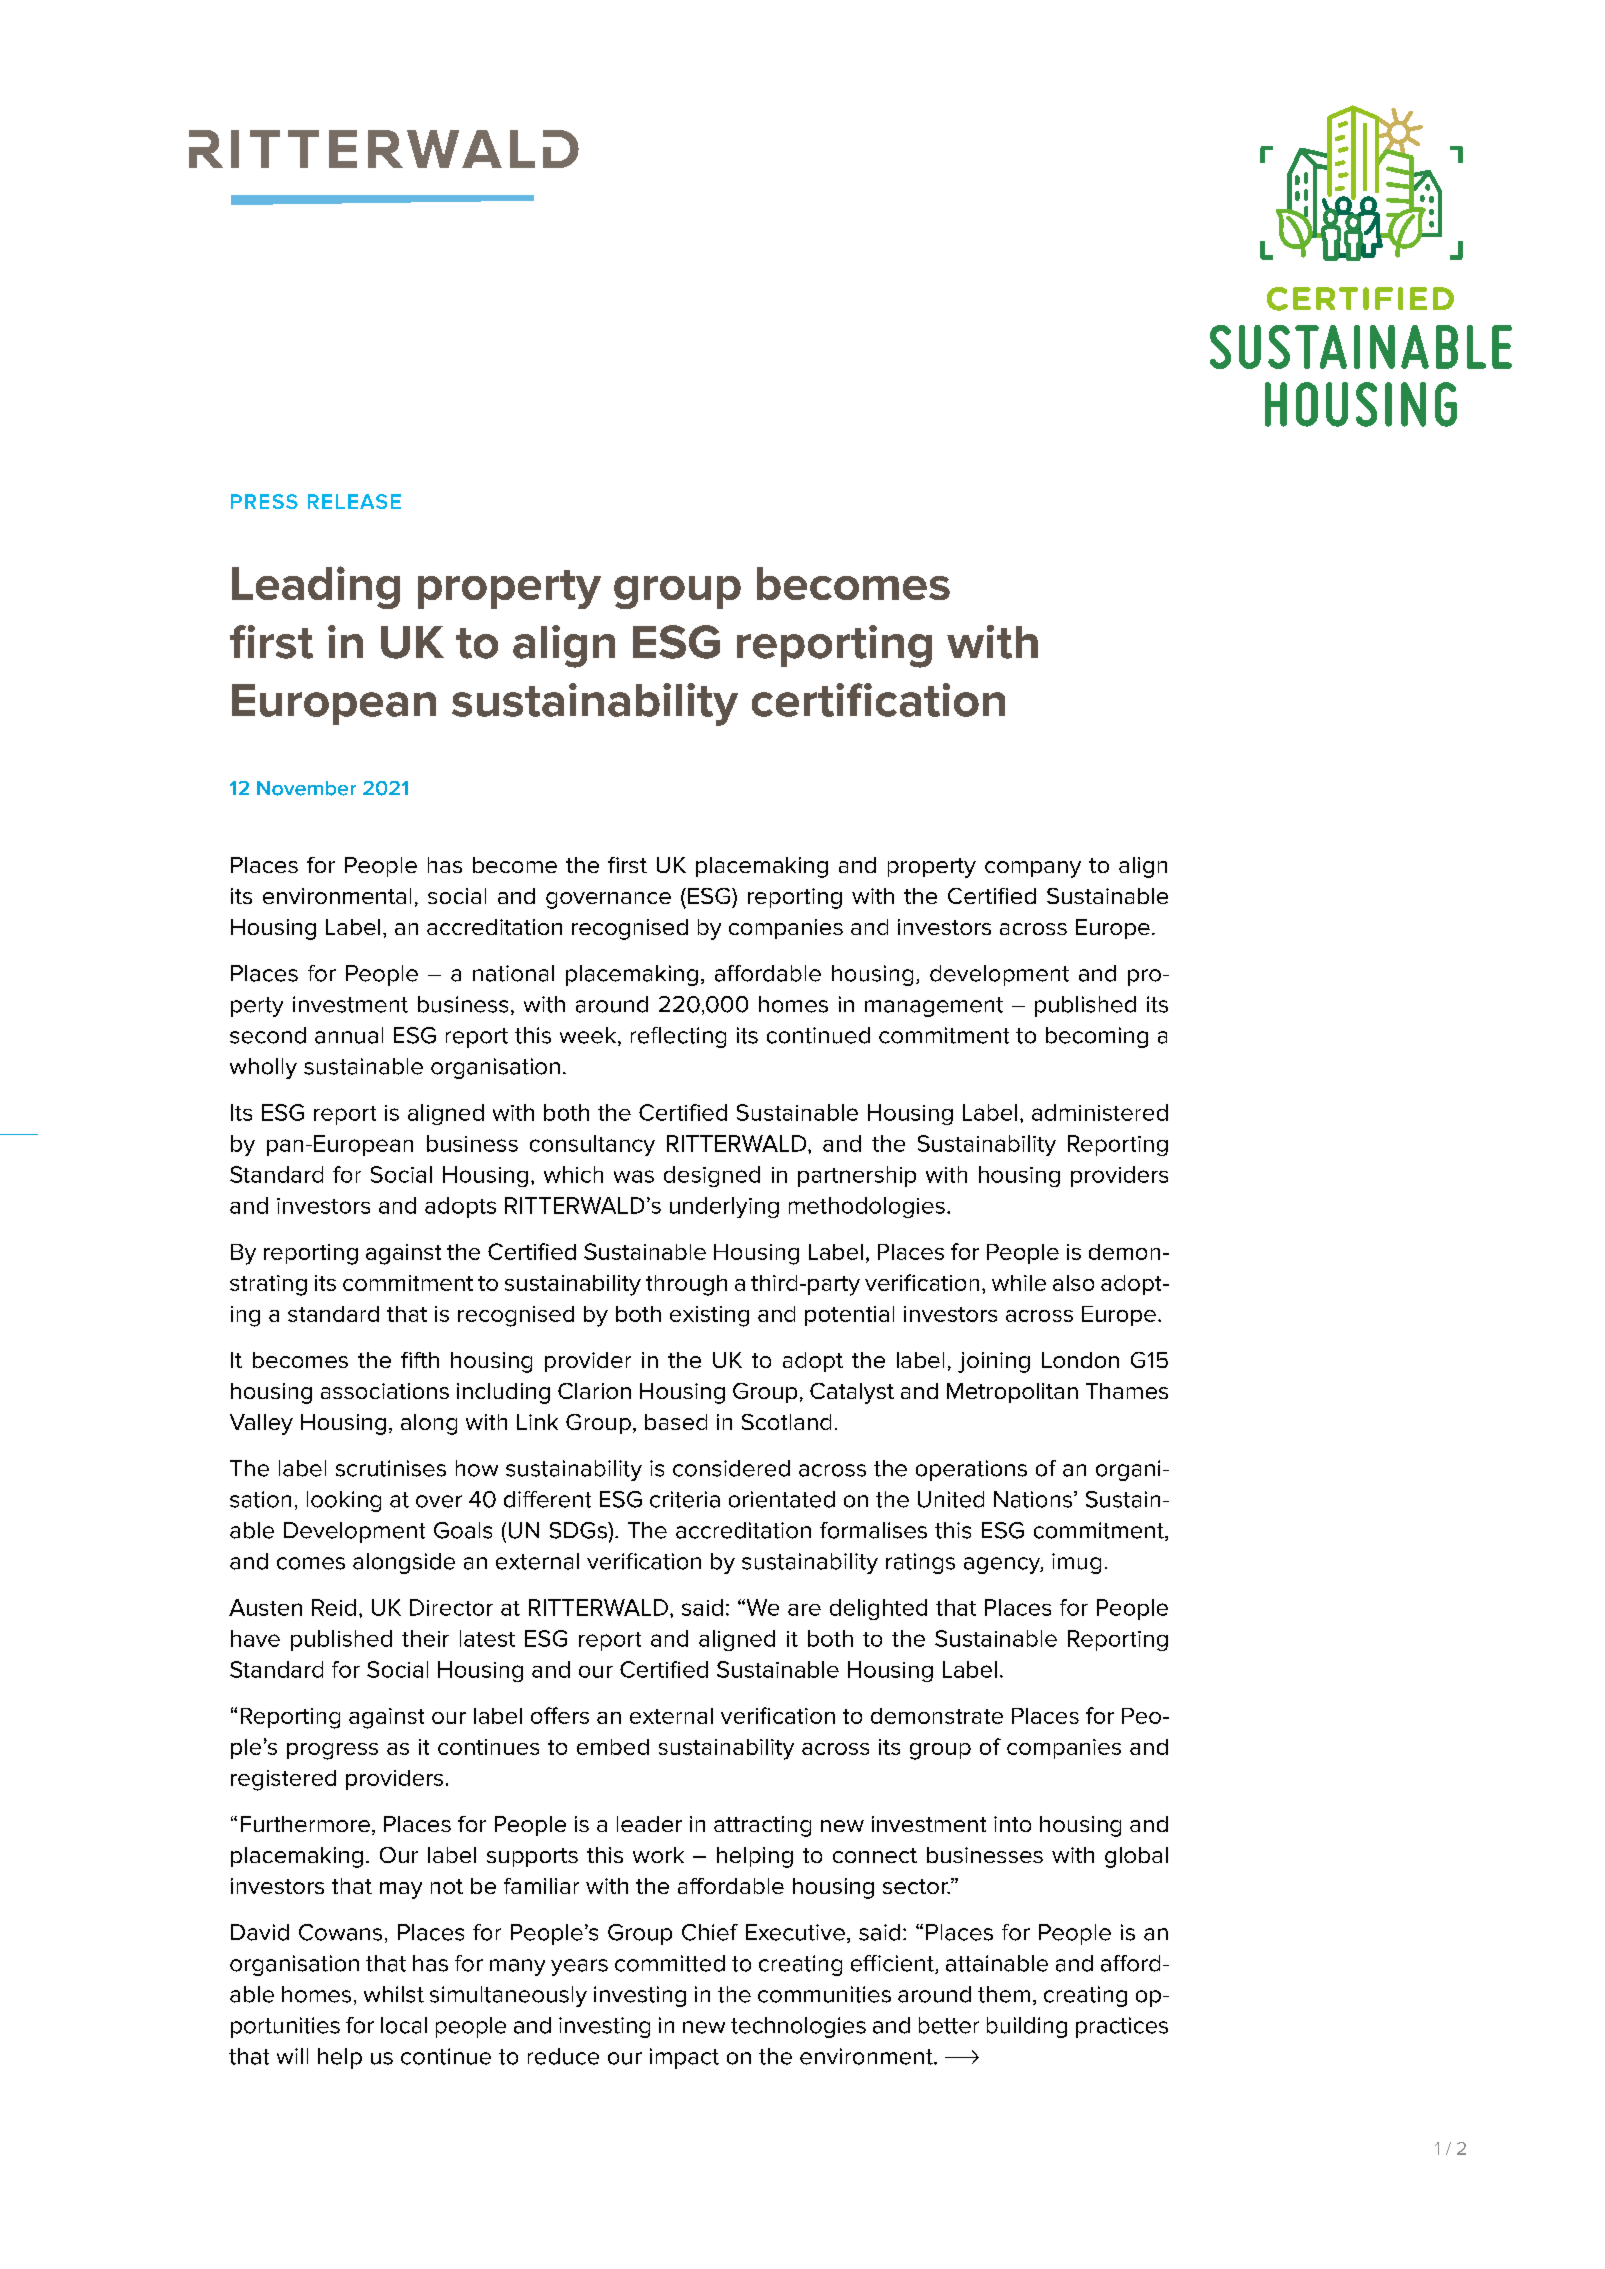  I want to click on while, so click(1019, 1283).
